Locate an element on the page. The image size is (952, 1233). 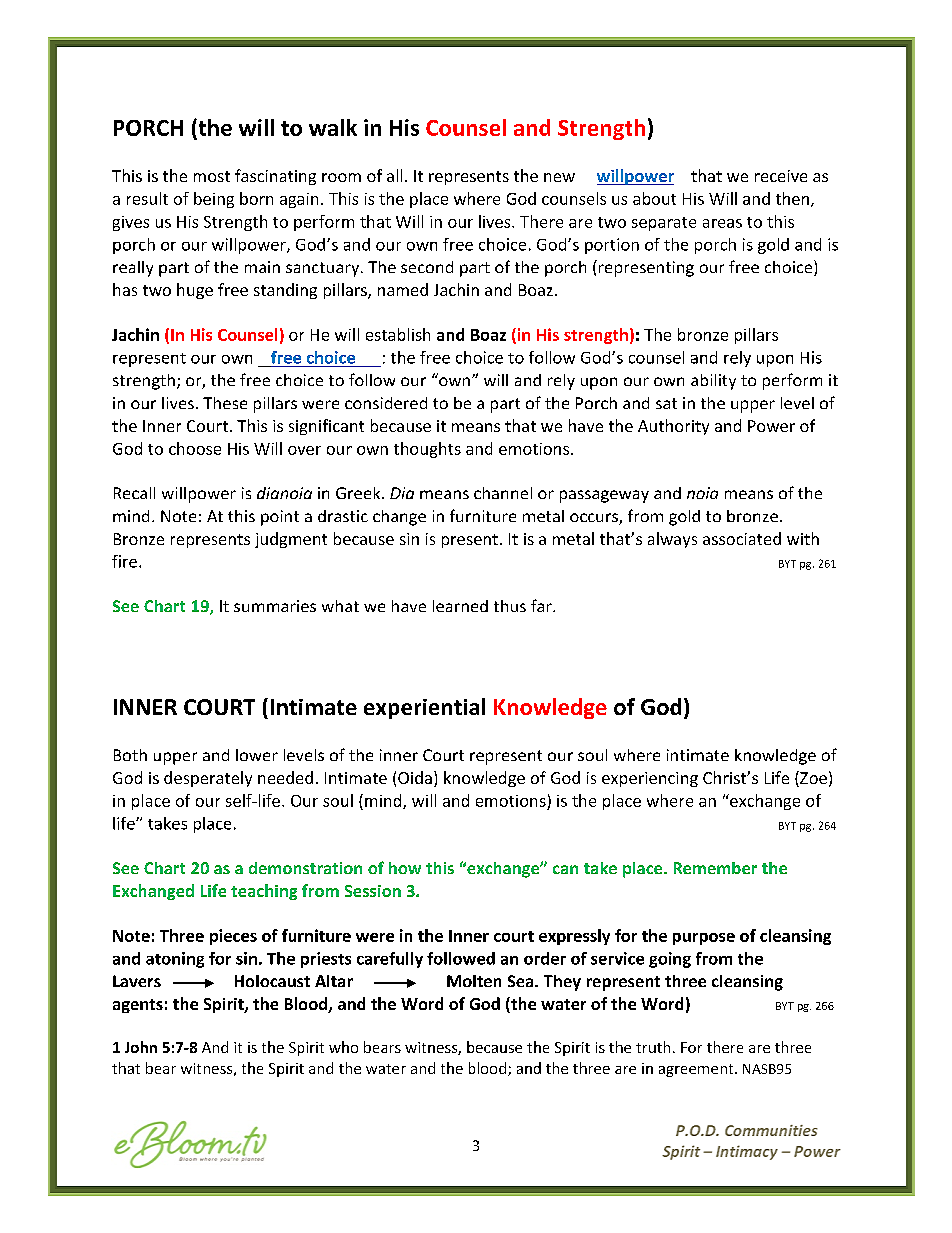
desperately is located at coordinates (208, 779).
